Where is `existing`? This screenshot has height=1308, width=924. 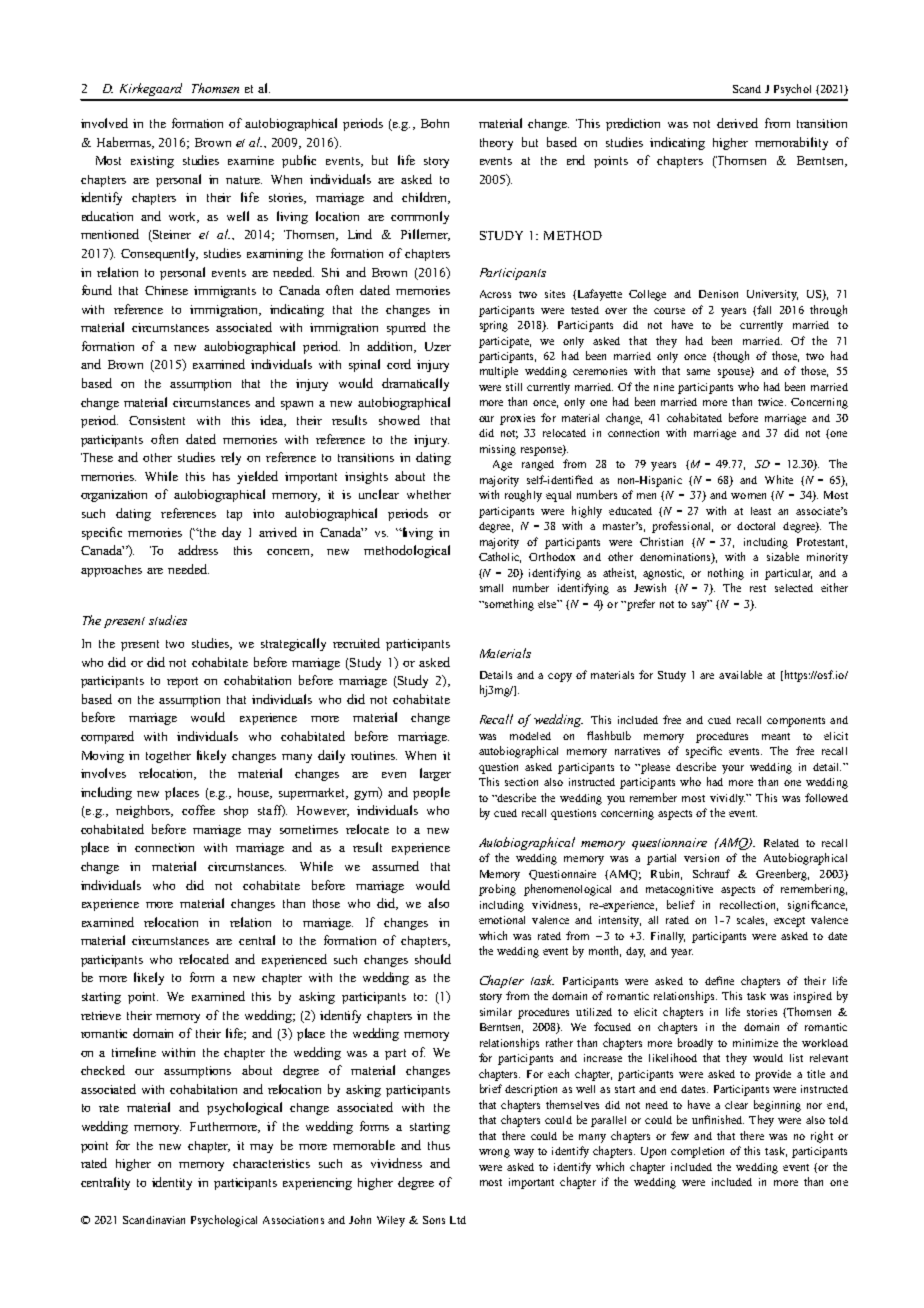 existing is located at coordinates (152, 162).
